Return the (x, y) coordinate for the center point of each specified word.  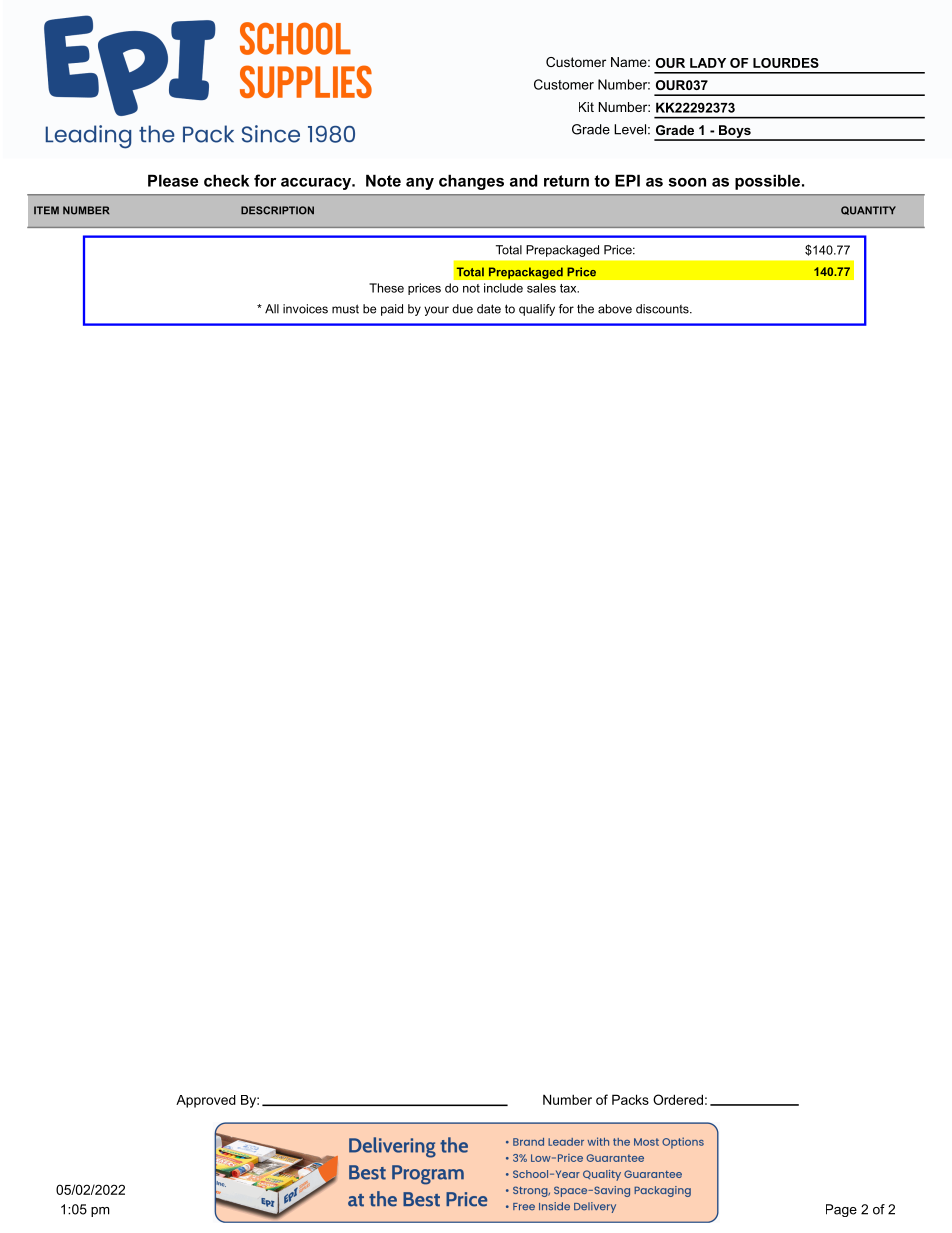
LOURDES (786, 63)
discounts (663, 309)
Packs (630, 1099)
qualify (537, 310)
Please (173, 180)
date (489, 309)
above (615, 309)
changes (471, 182)
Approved (206, 1101)
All (272, 308)
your (436, 311)
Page (841, 1210)
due (462, 309)
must (345, 309)
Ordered (678, 1099)
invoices (305, 309)
